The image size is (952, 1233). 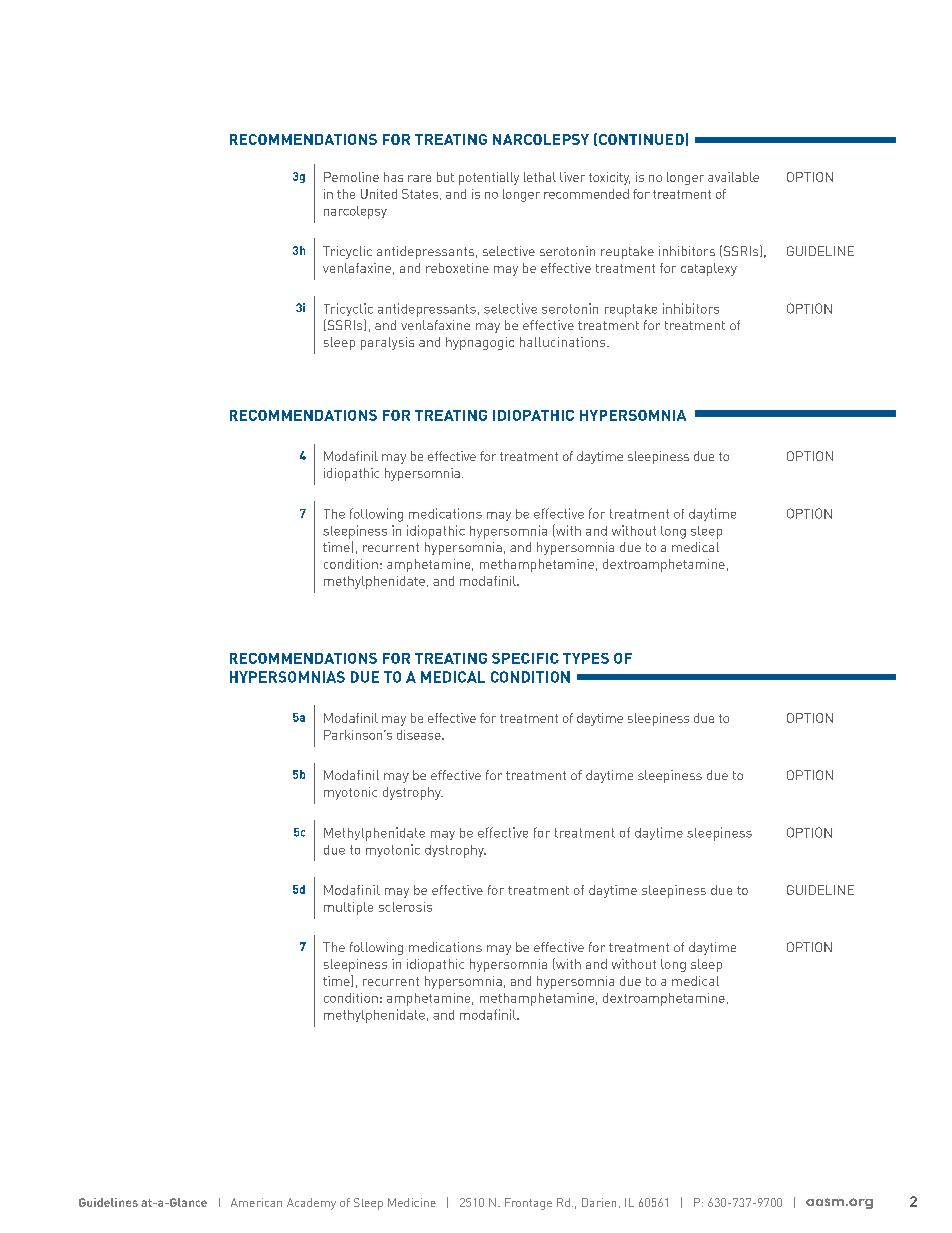 What do you see at coordinates (586, 658) in the document?
I see `TYPES` at bounding box center [586, 658].
